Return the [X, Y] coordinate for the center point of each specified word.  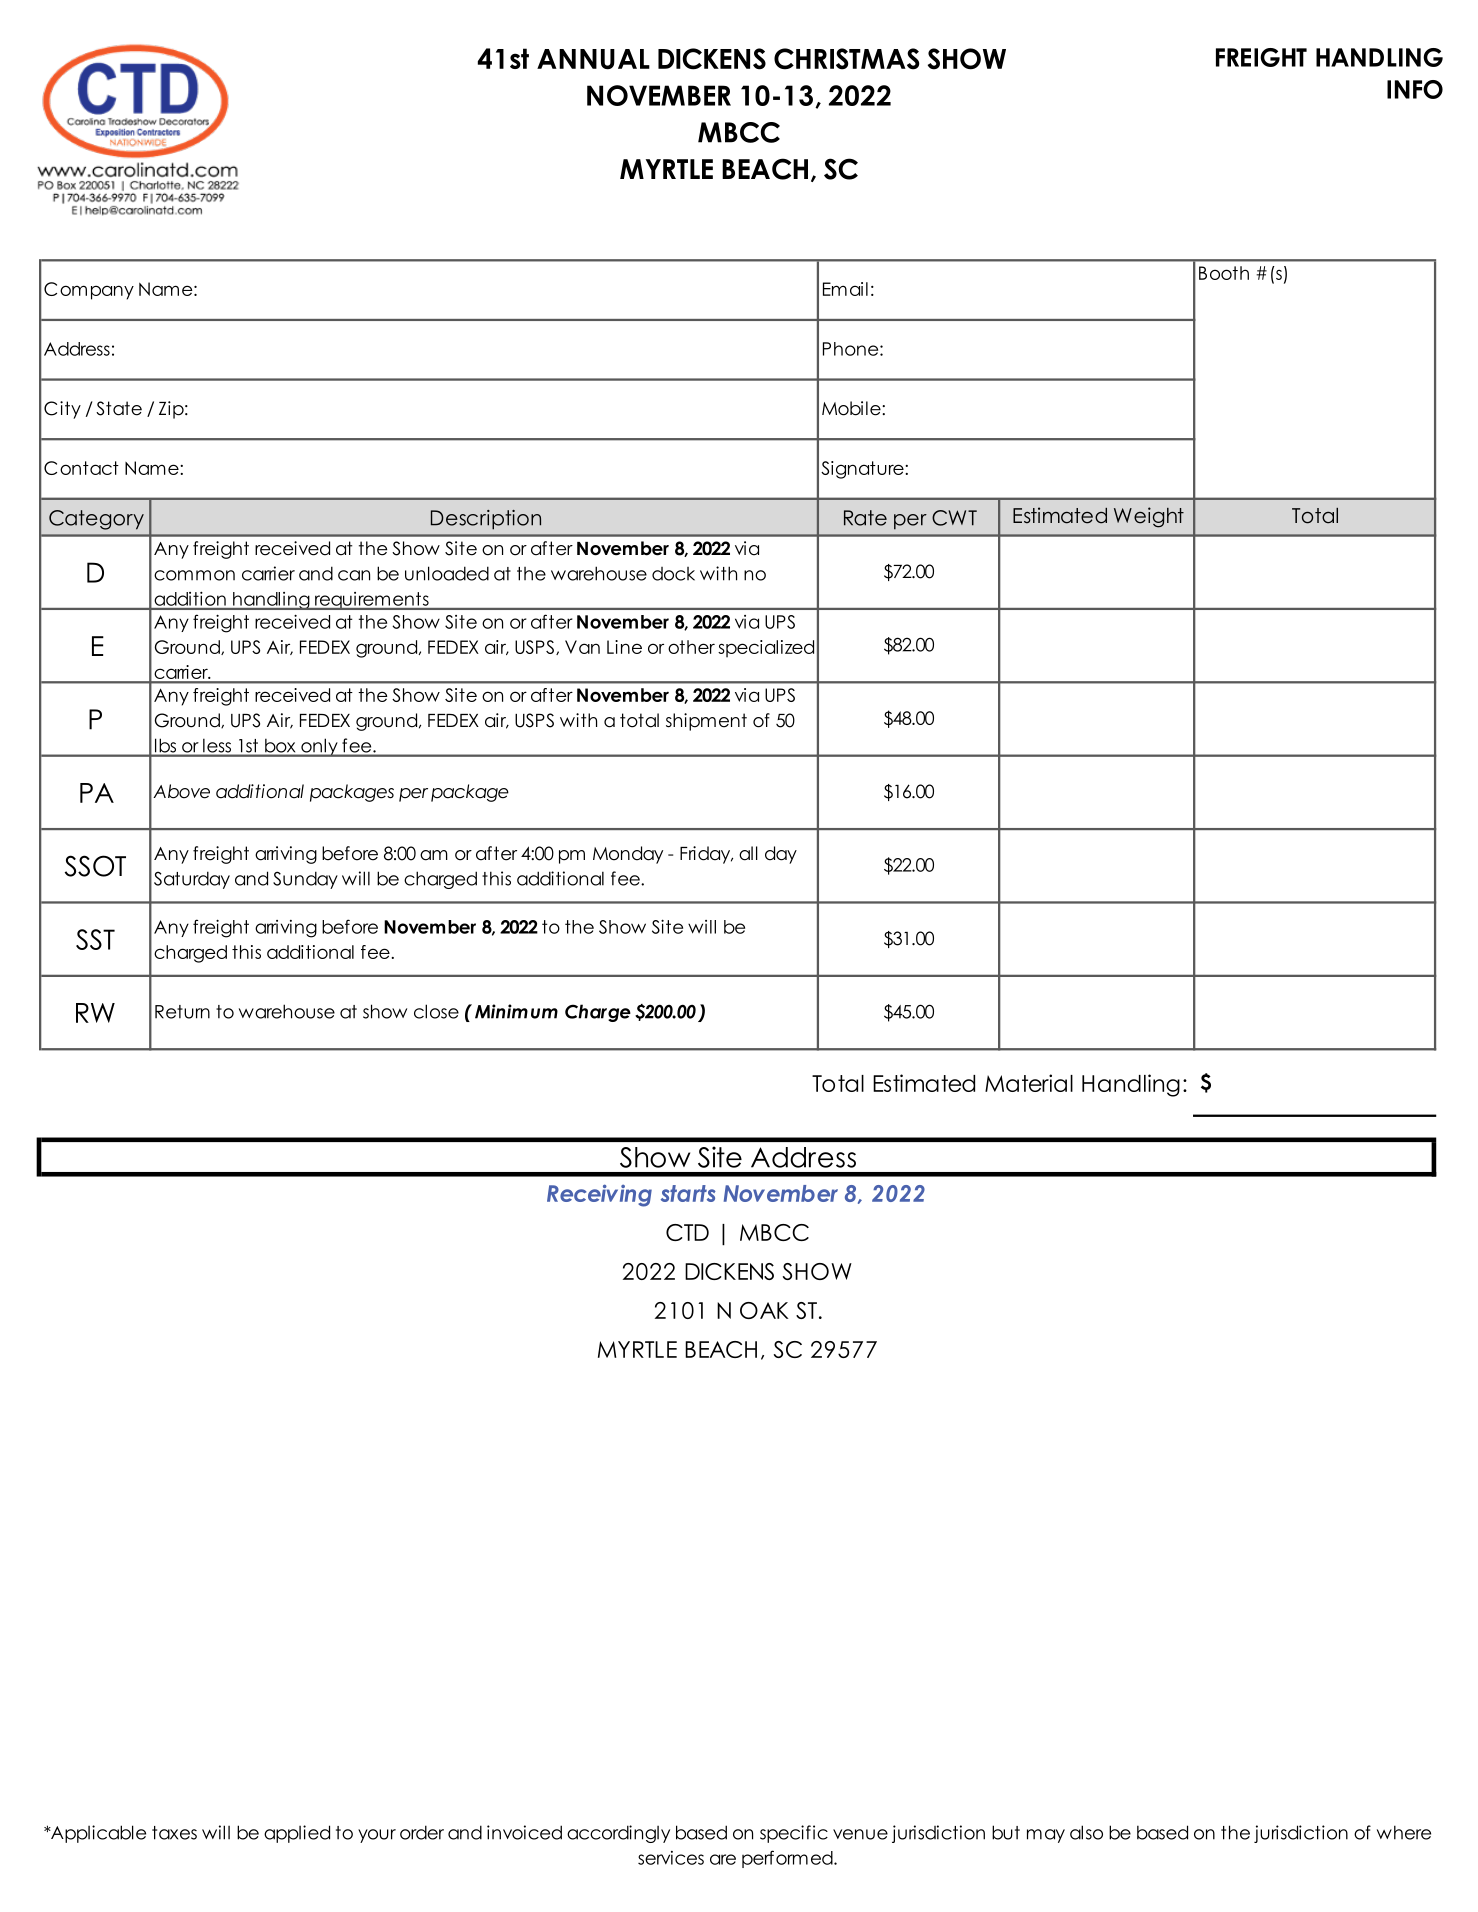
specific [794, 1834]
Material [1029, 1083]
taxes [174, 1833]
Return [182, 1012]
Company [89, 291]
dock [673, 574]
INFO [1415, 89]
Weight [1149, 517]
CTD [687, 1232]
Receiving [599, 1195]
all [748, 853]
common [194, 575]
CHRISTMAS [846, 59]
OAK [764, 1310]
